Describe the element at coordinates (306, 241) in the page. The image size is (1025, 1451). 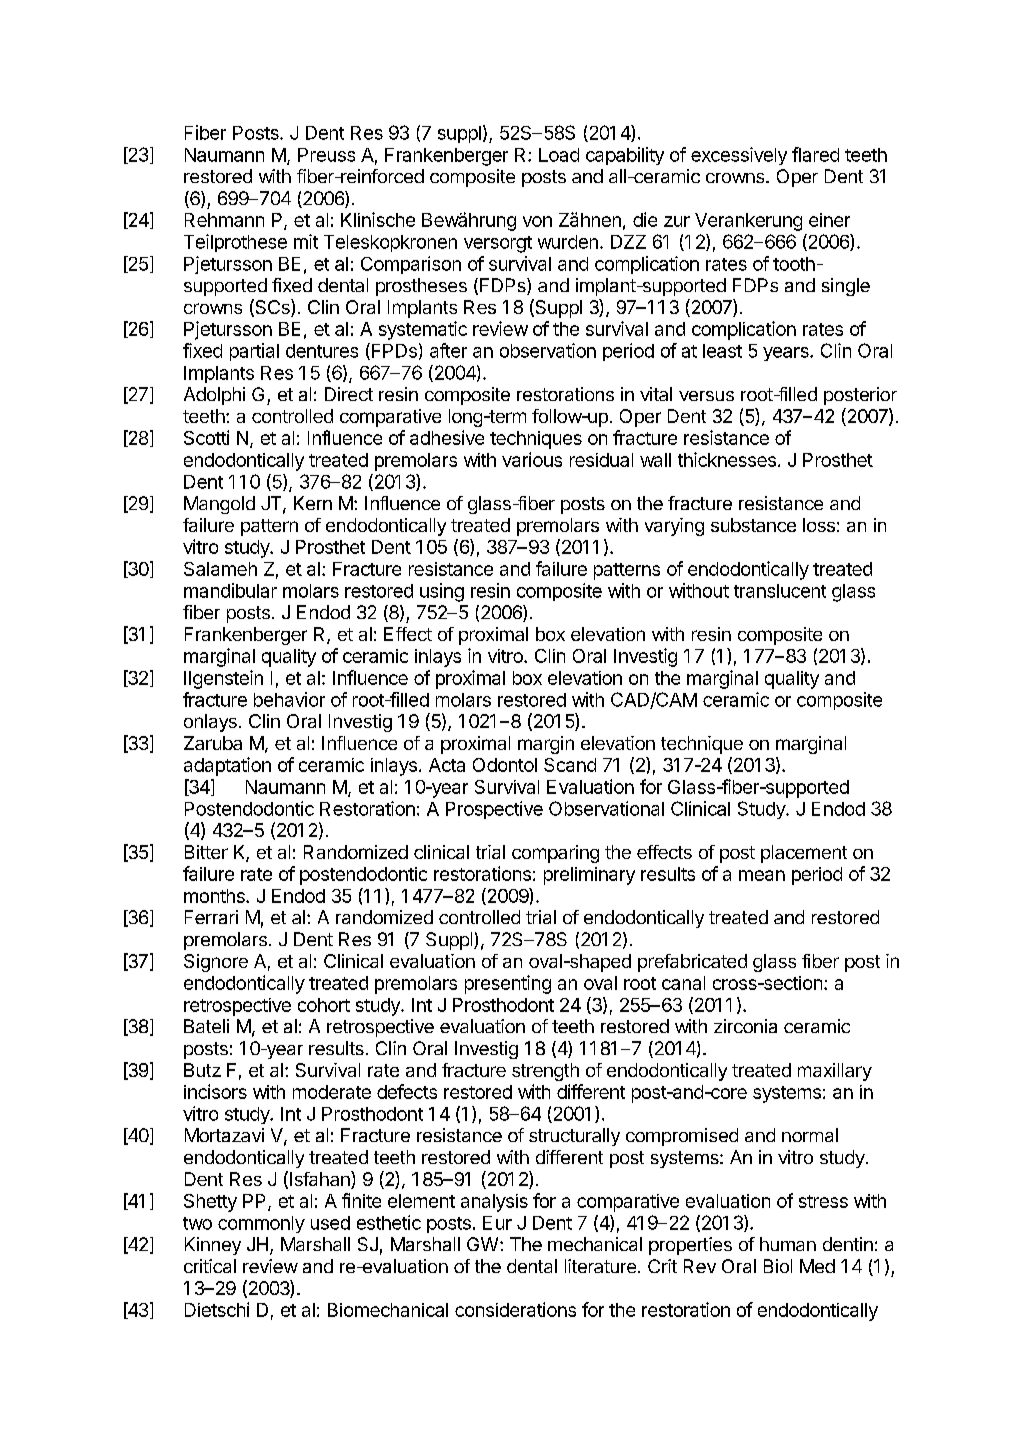
I see `mit` at that location.
